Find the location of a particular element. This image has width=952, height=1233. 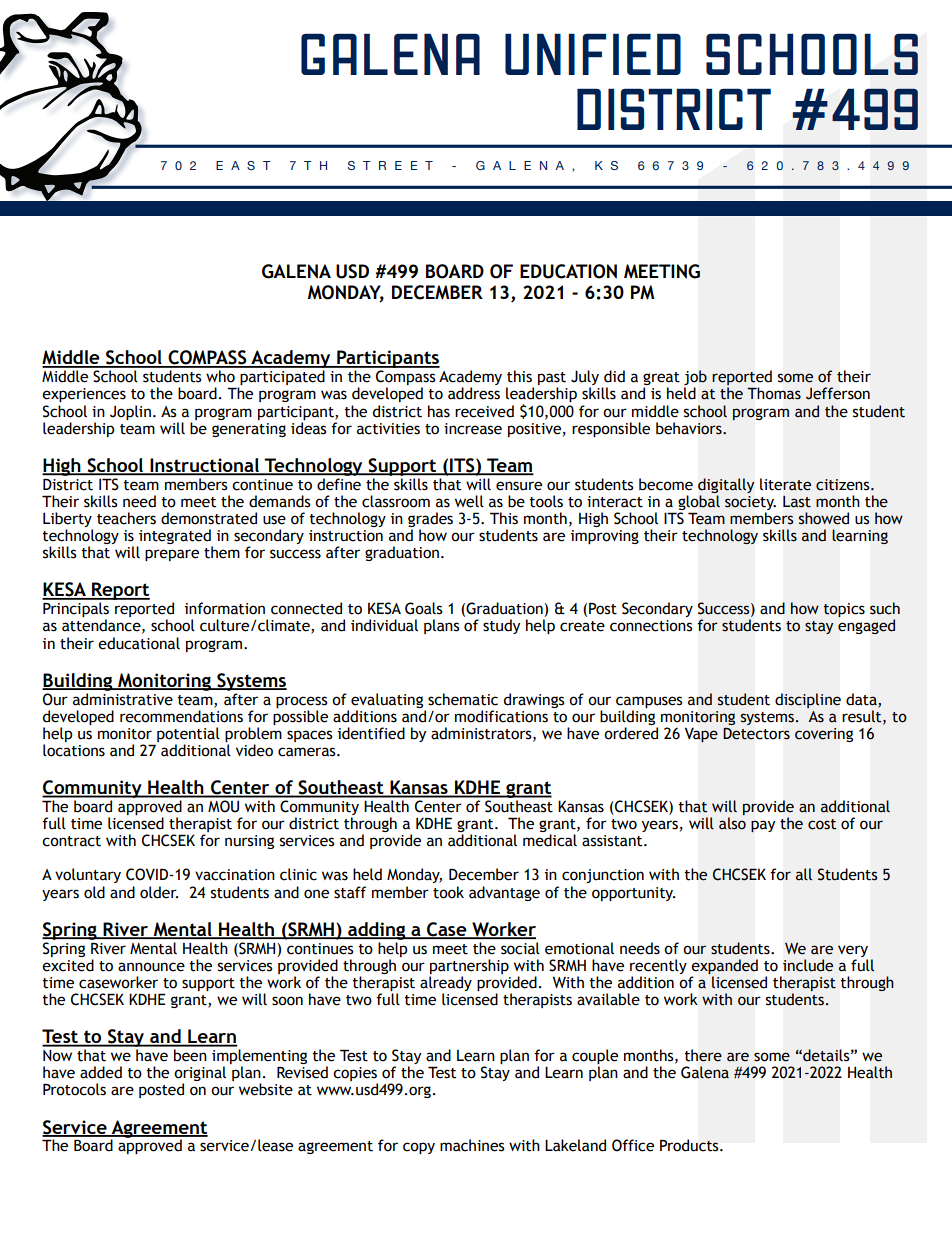

UNIFIED is located at coordinates (593, 54).
